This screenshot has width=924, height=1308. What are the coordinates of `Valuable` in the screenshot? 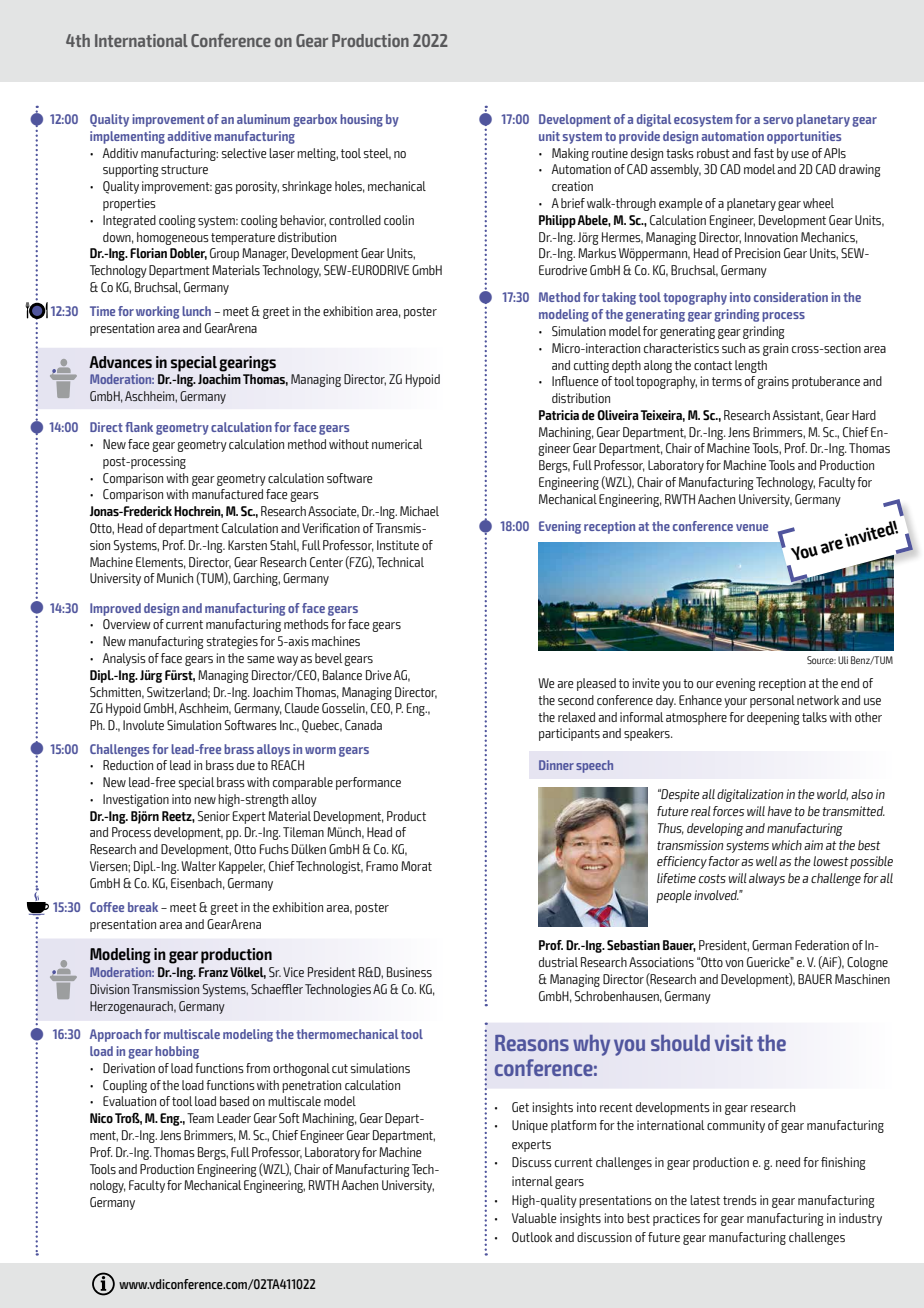 It's located at (534, 1218).
